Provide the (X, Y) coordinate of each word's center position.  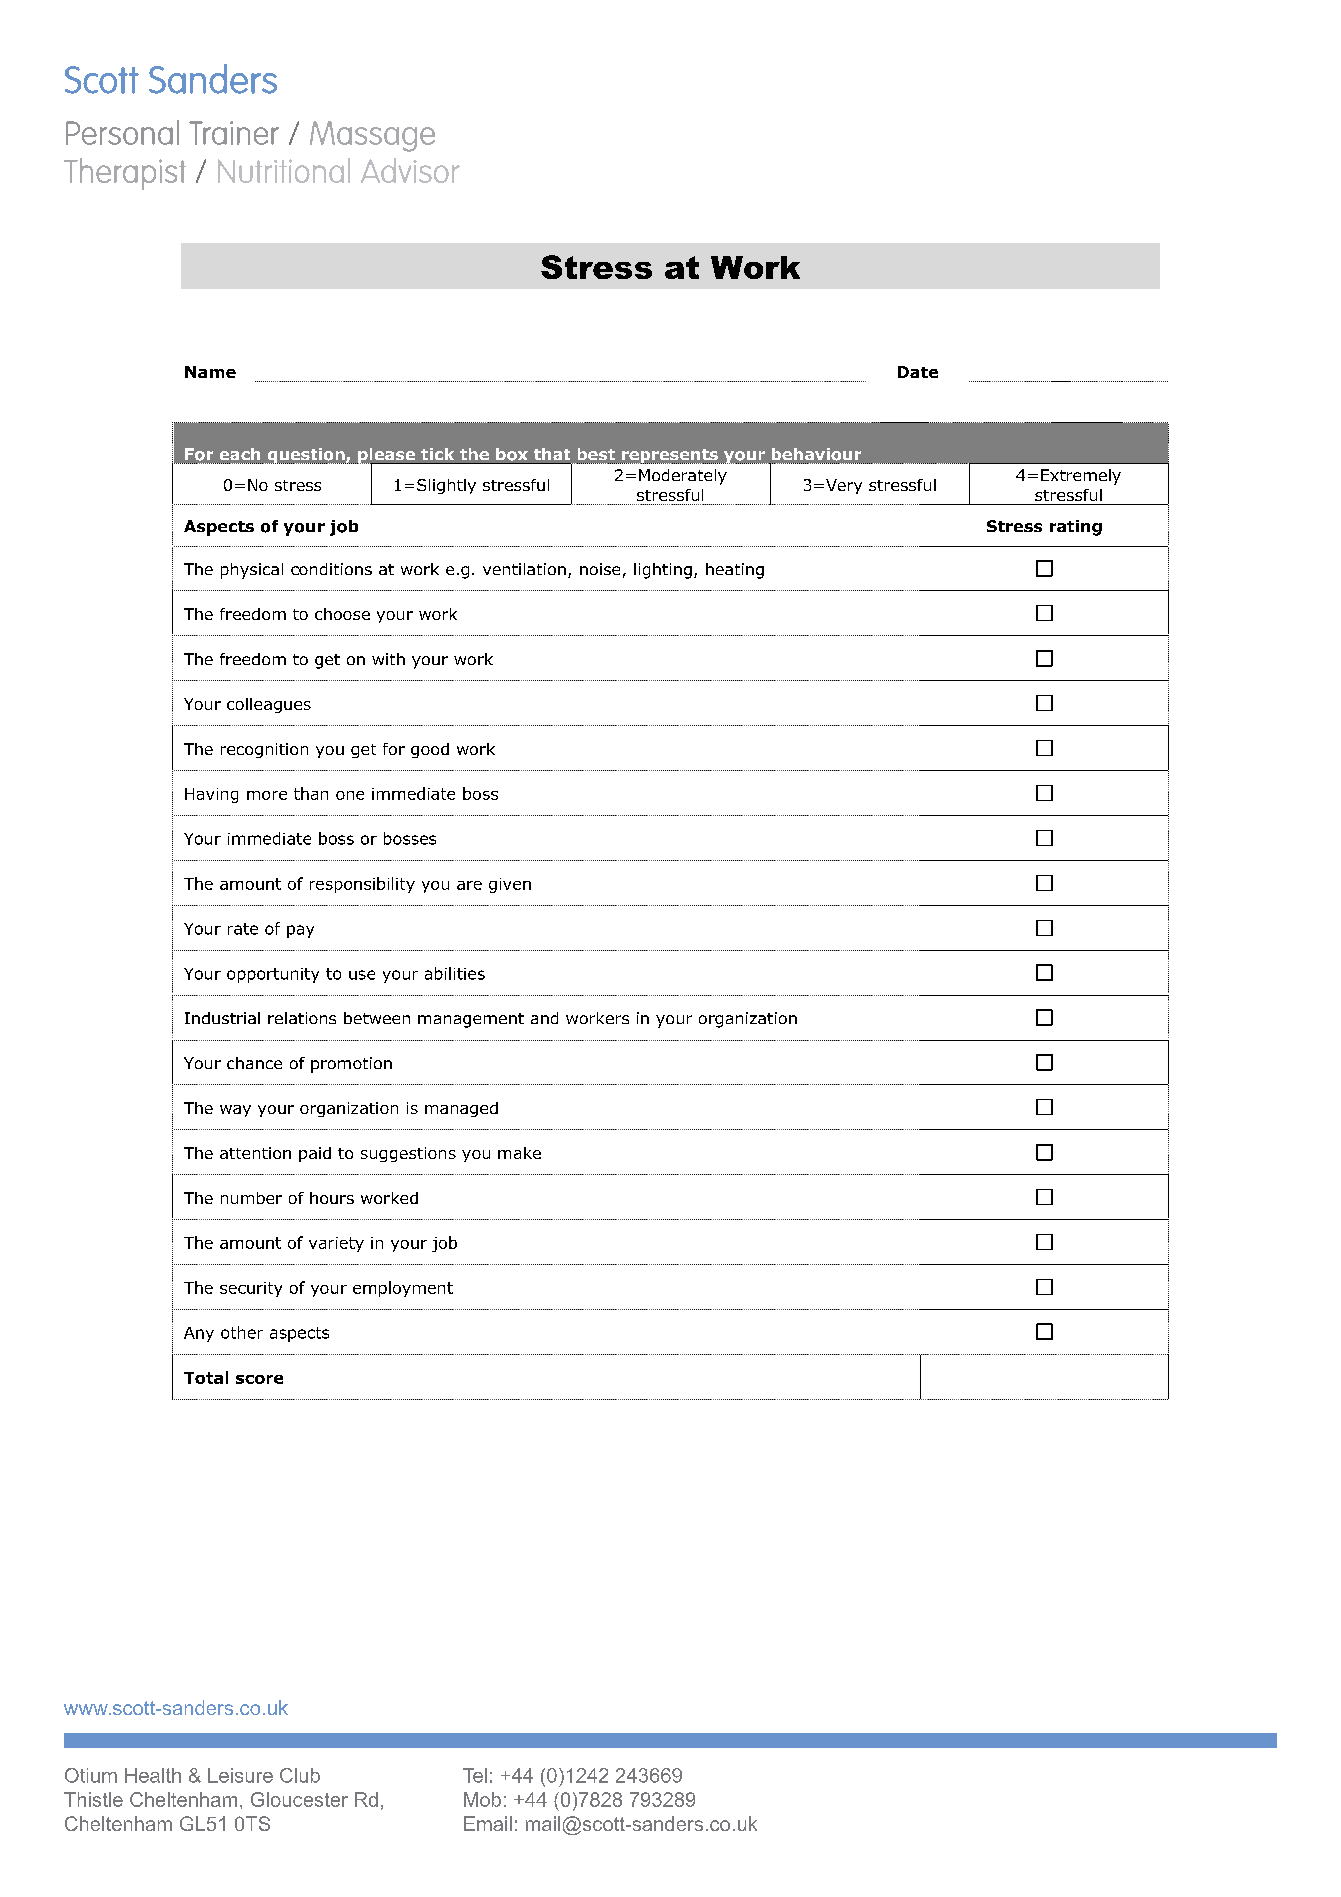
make (519, 1153)
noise (600, 569)
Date (918, 372)
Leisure (240, 1775)
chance (254, 1063)
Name (210, 372)
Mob (482, 1799)
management (471, 1020)
